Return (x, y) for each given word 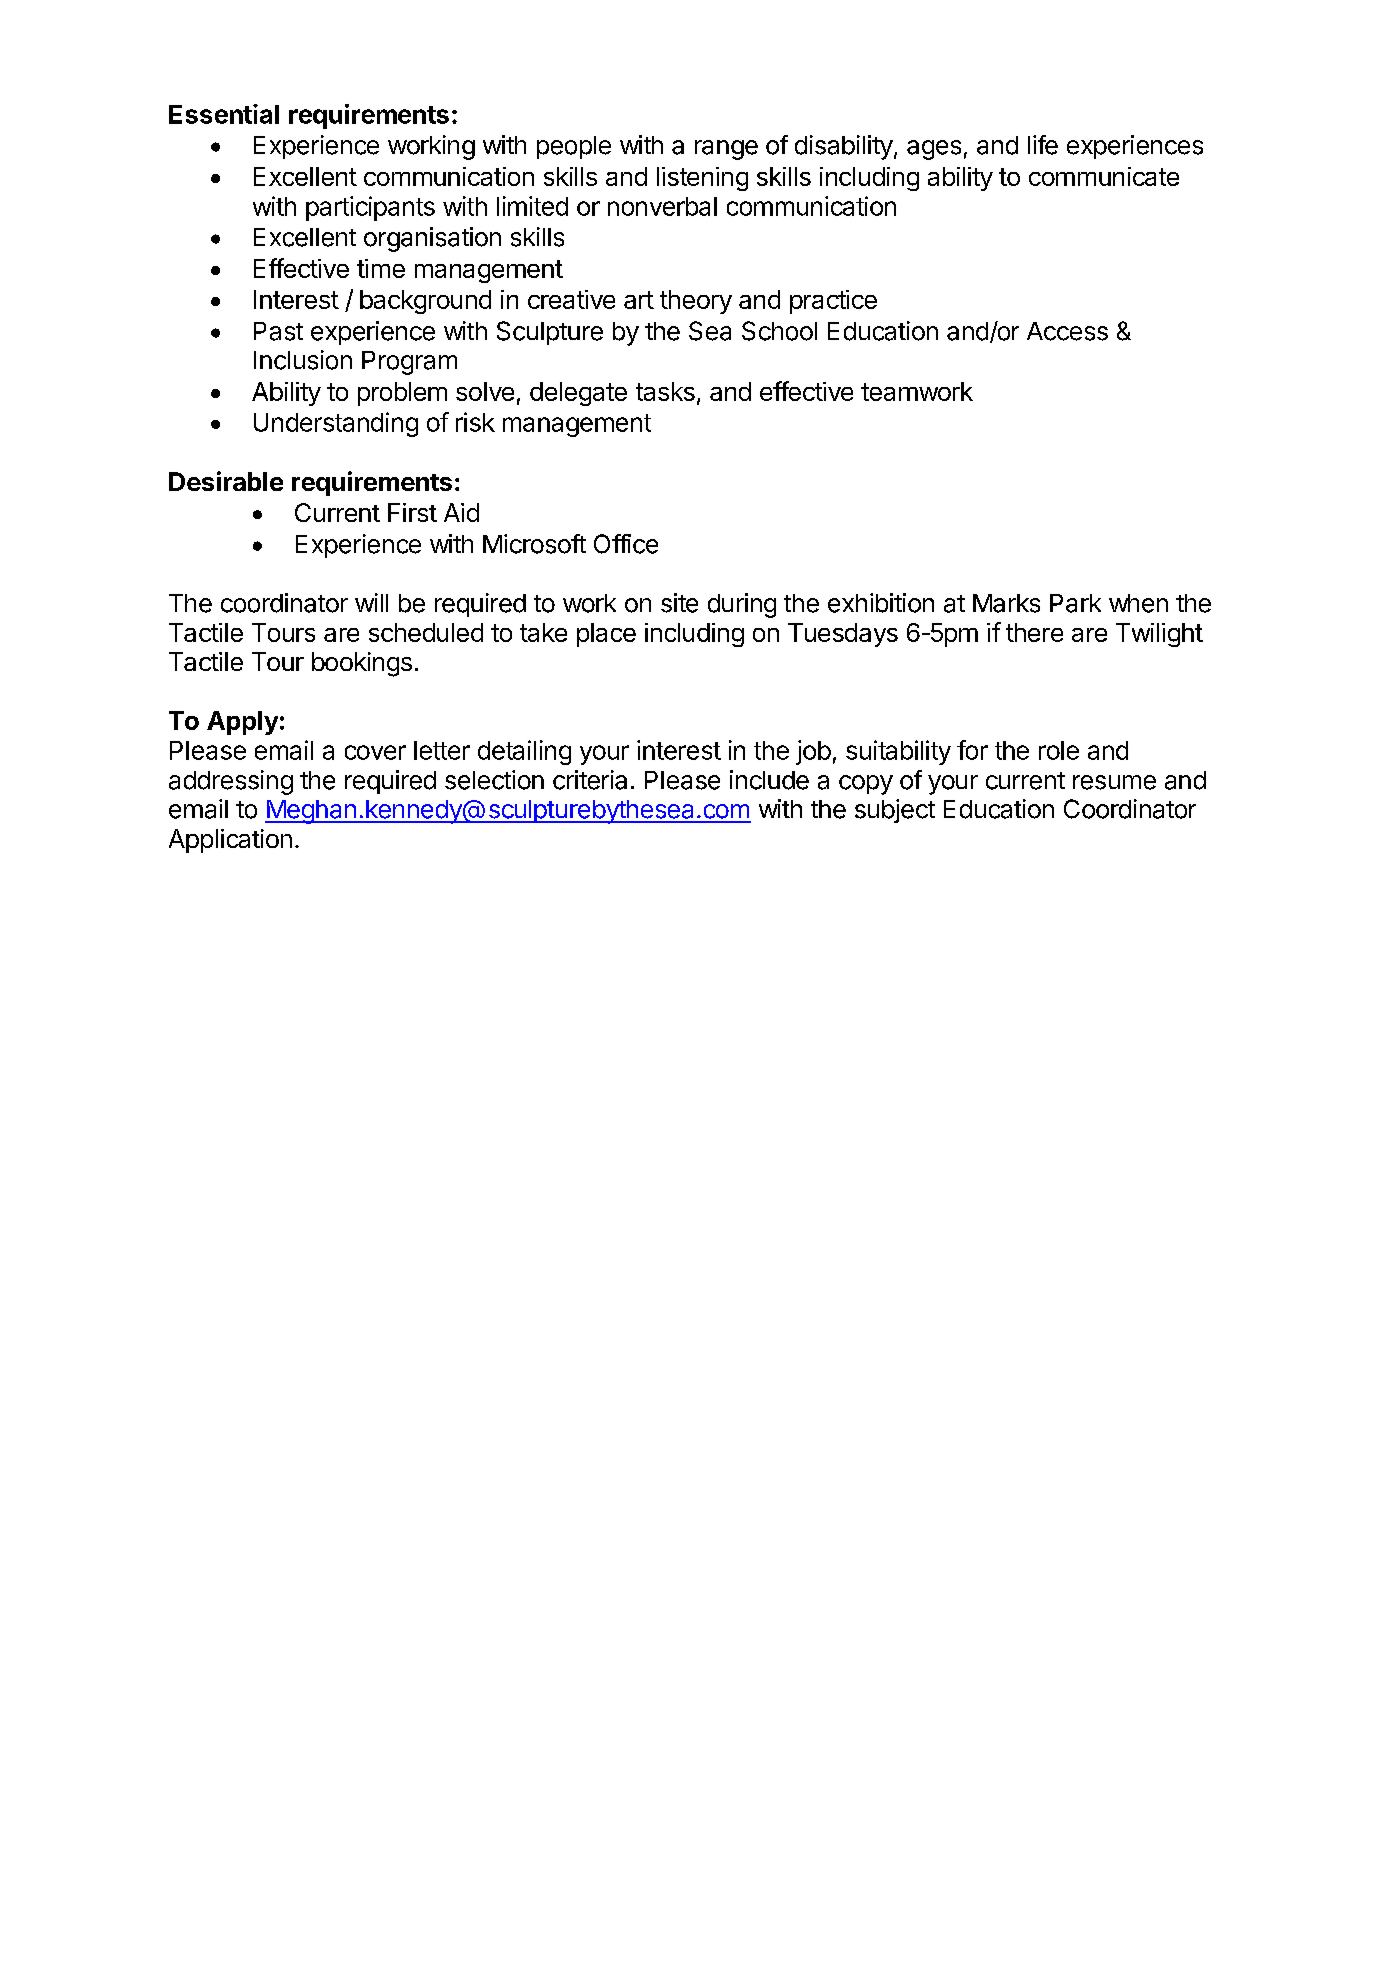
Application (230, 841)
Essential (224, 114)
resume (1114, 782)
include (769, 780)
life (1043, 145)
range (726, 150)
